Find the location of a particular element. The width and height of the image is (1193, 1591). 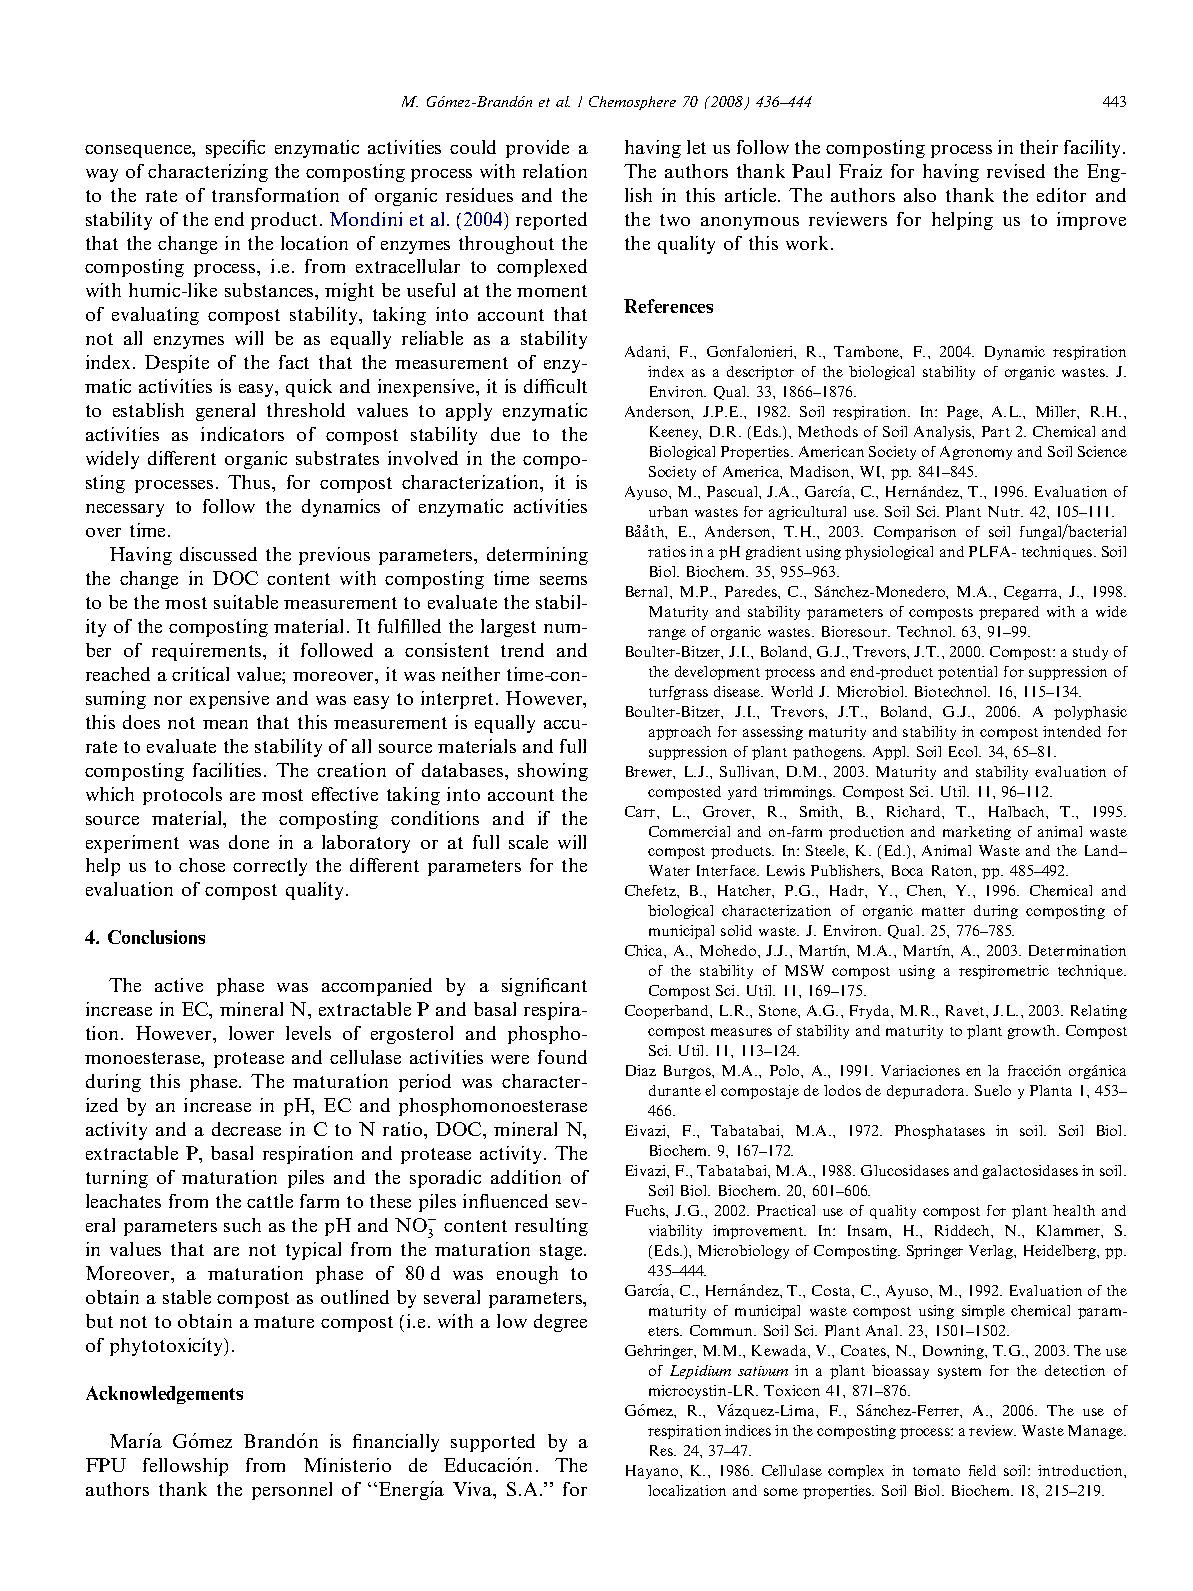

fellowship is located at coordinates (185, 1467).
